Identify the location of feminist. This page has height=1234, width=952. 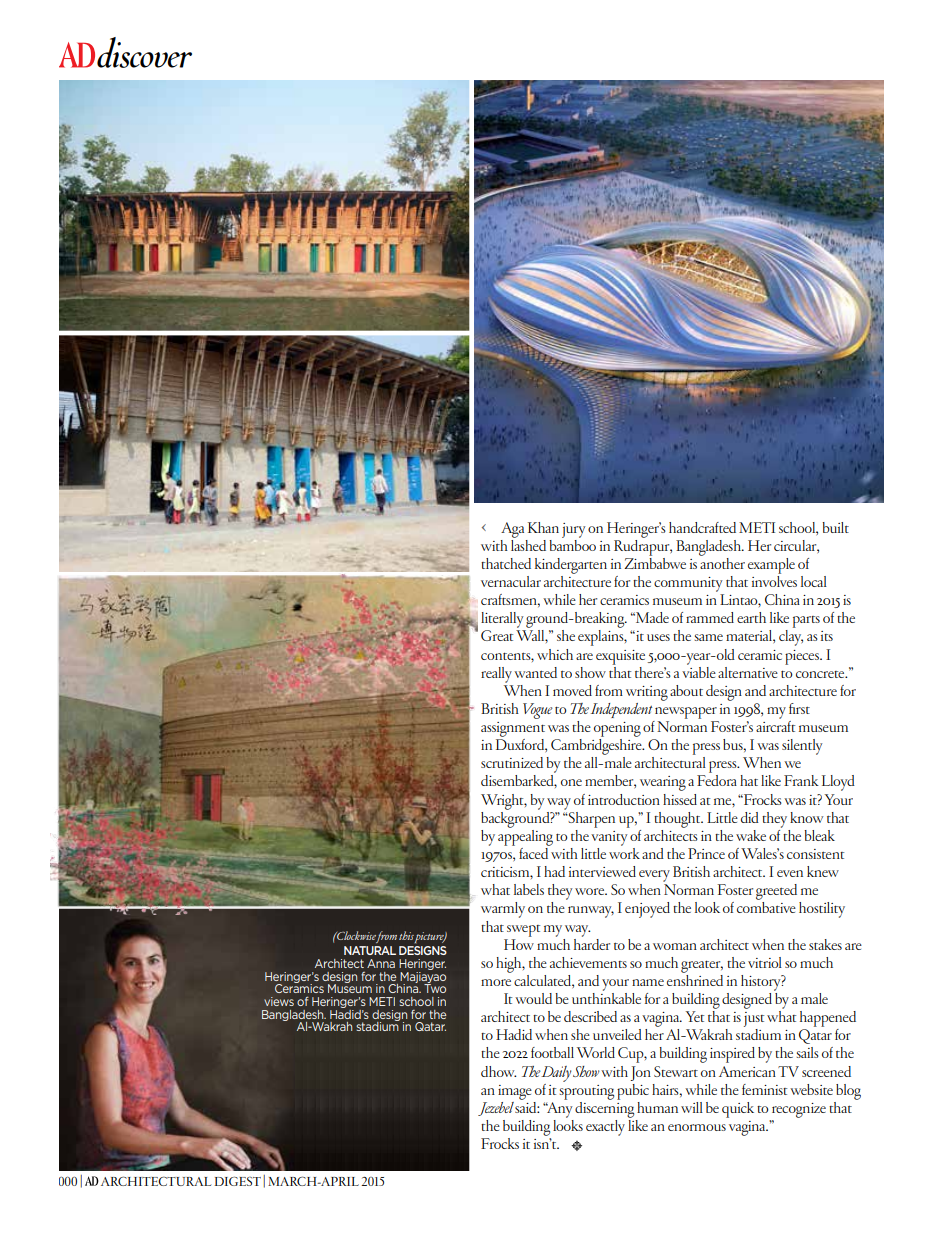
(764, 1089).
